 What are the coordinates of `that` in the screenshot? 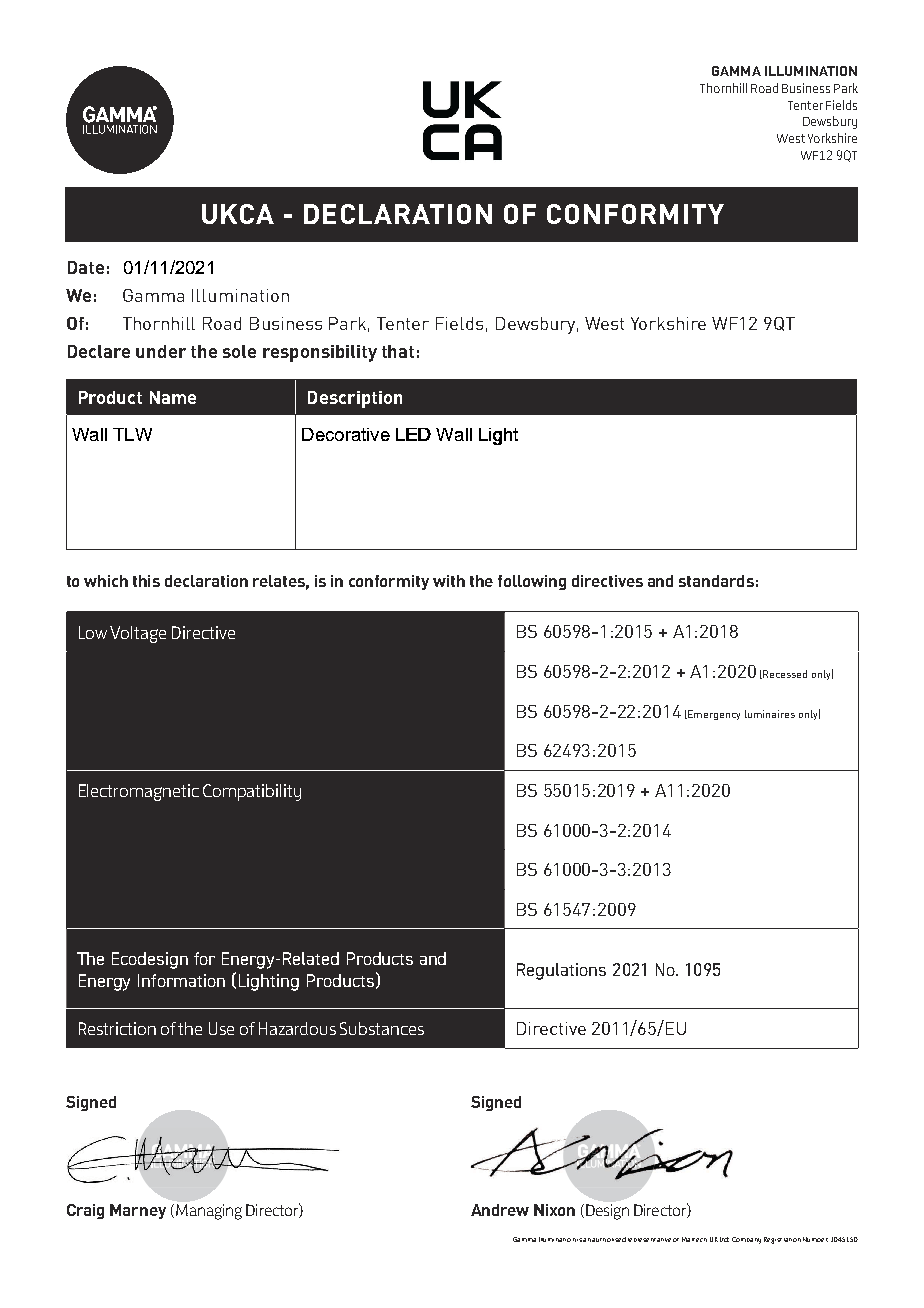 It's located at (398, 351).
